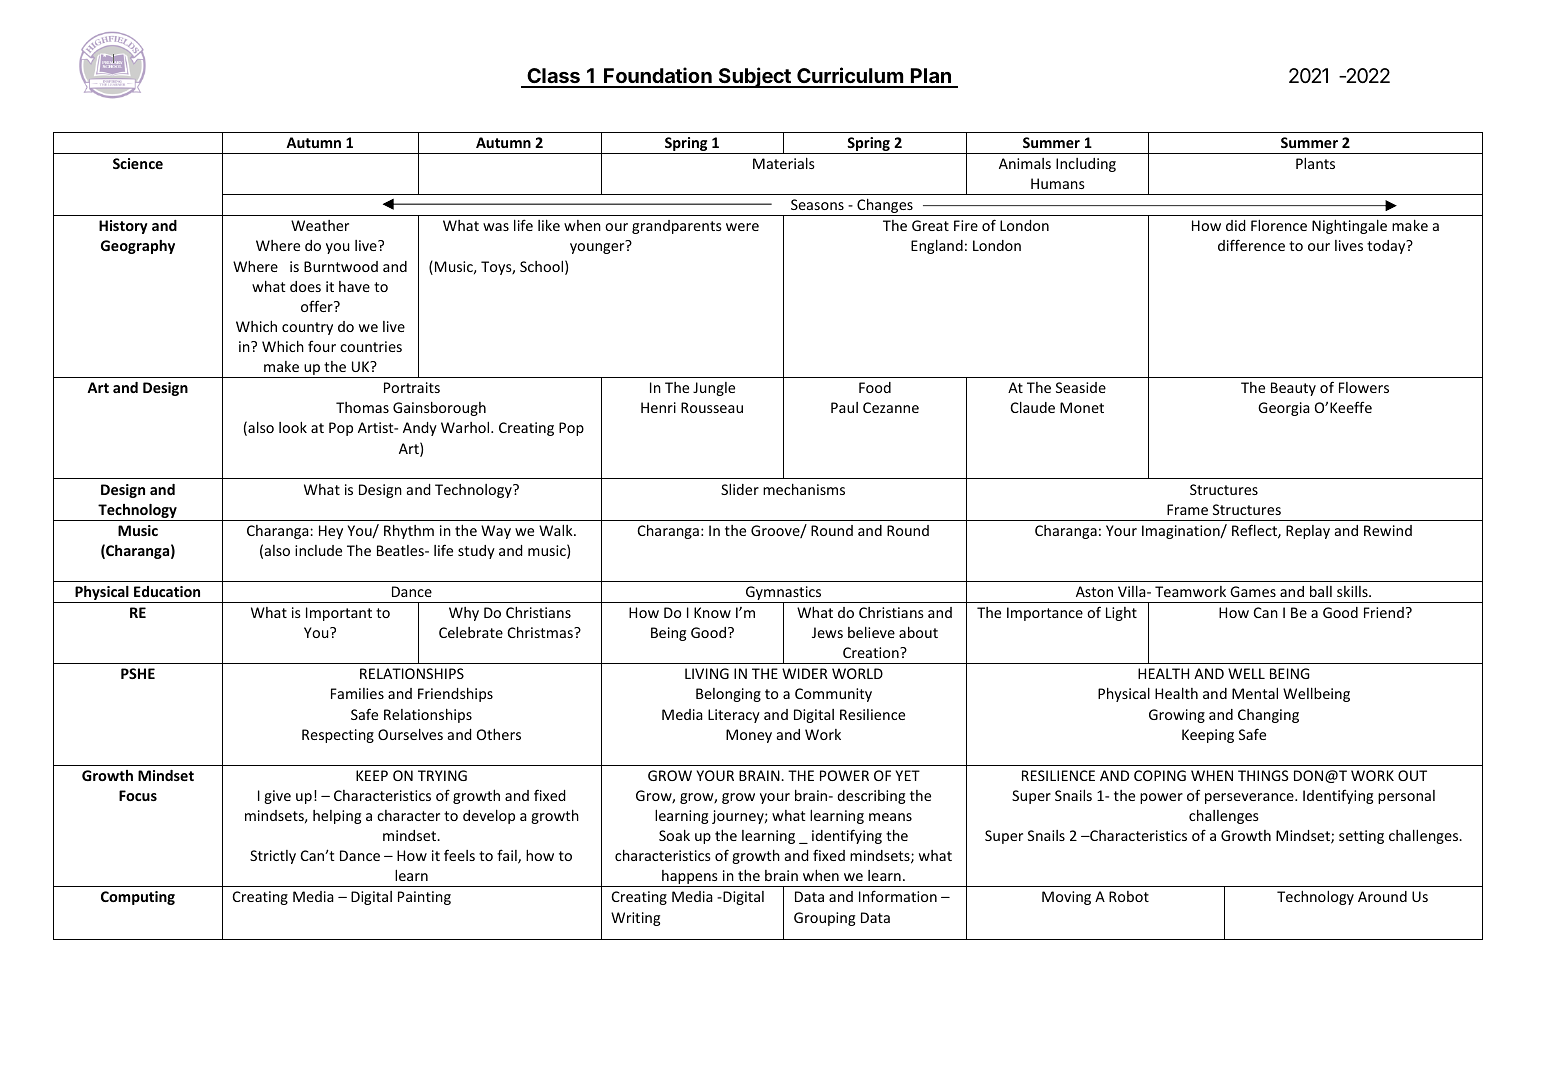  I want to click on include, so click(318, 550).
